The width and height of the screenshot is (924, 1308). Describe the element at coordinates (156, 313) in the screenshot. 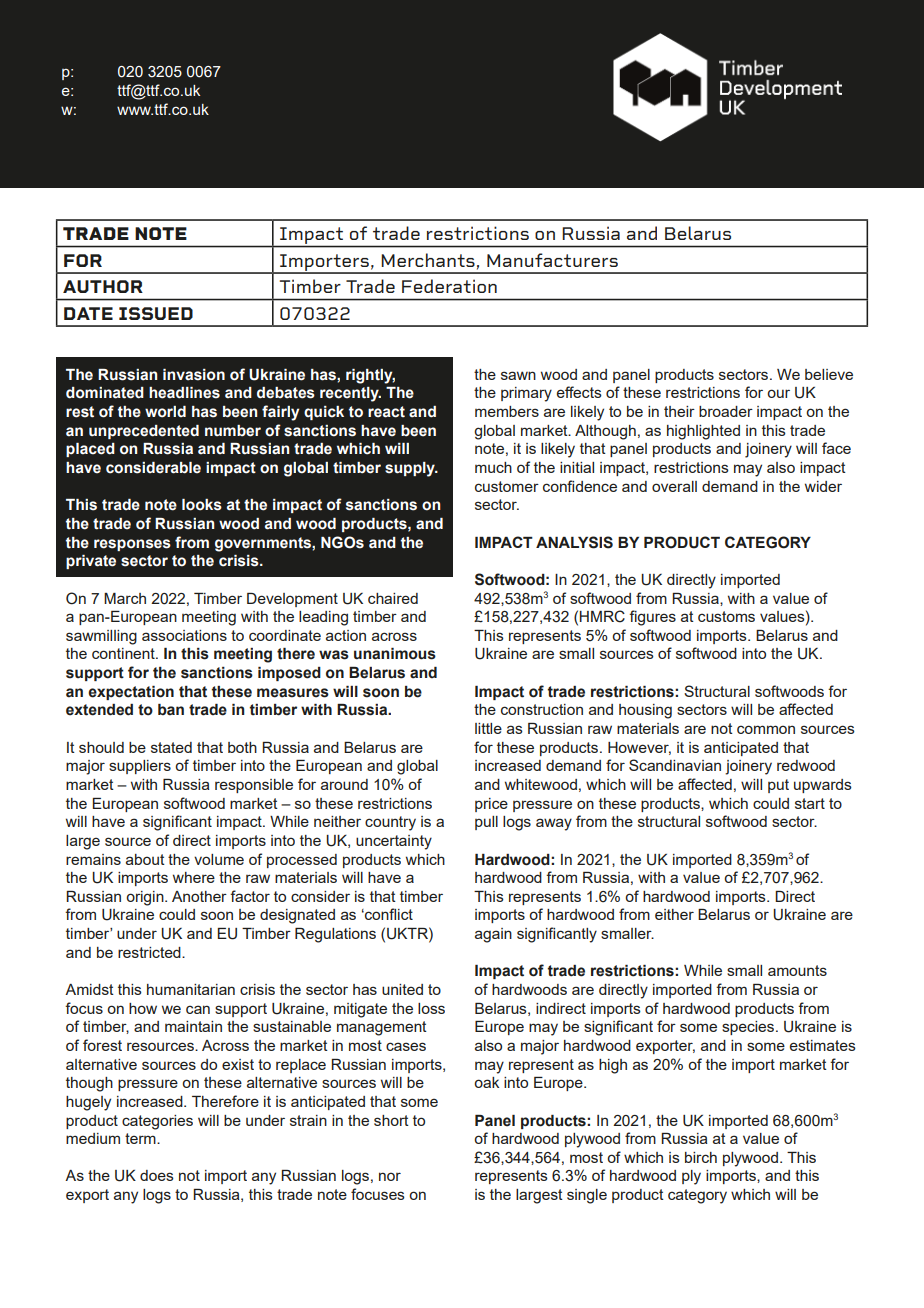

I see `ISSUED` at that location.
